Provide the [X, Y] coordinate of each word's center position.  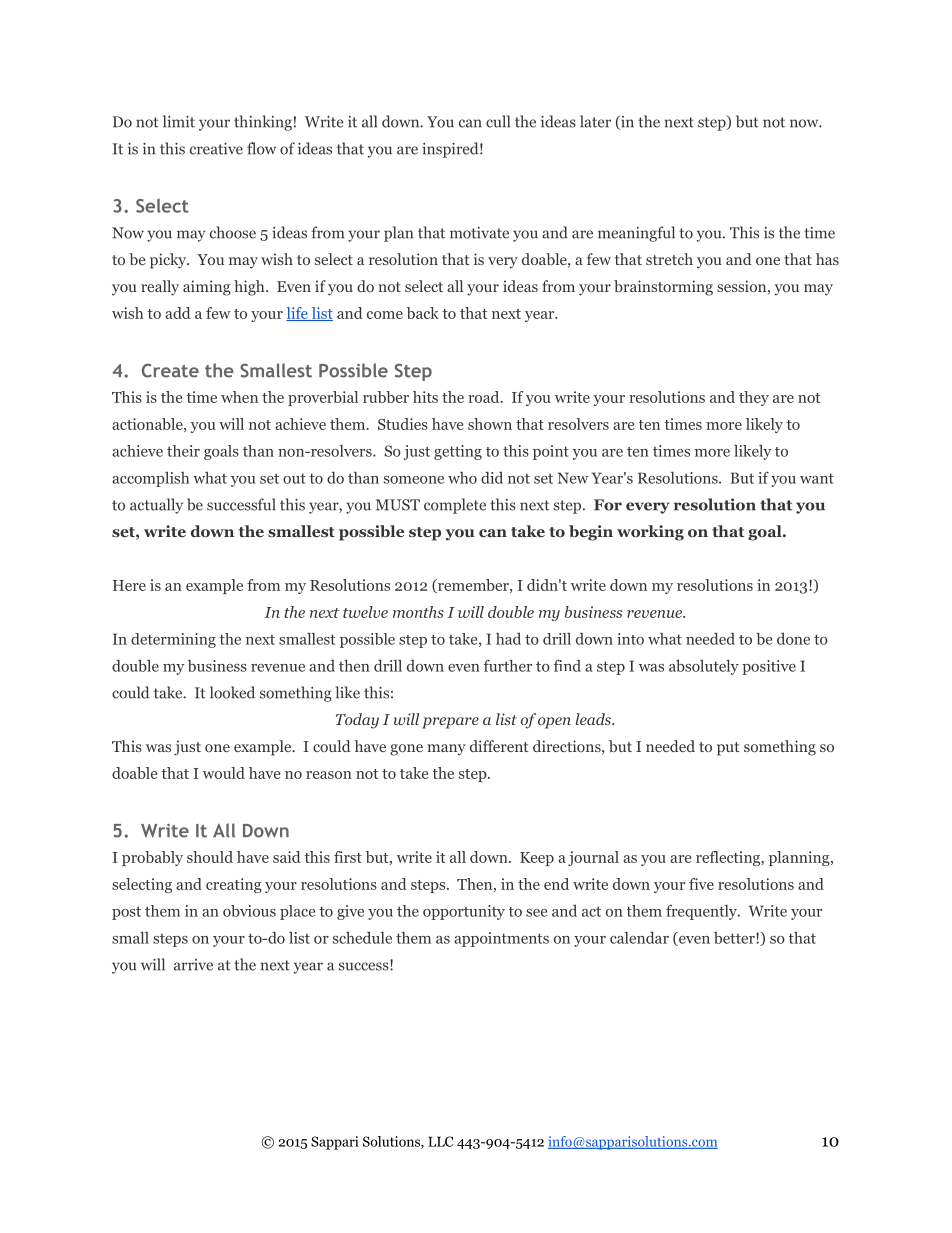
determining [173, 640]
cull [498, 121]
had [508, 639]
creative [216, 149]
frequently [702, 912]
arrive [193, 965]
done [793, 639]
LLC [440, 1141]
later [595, 121]
